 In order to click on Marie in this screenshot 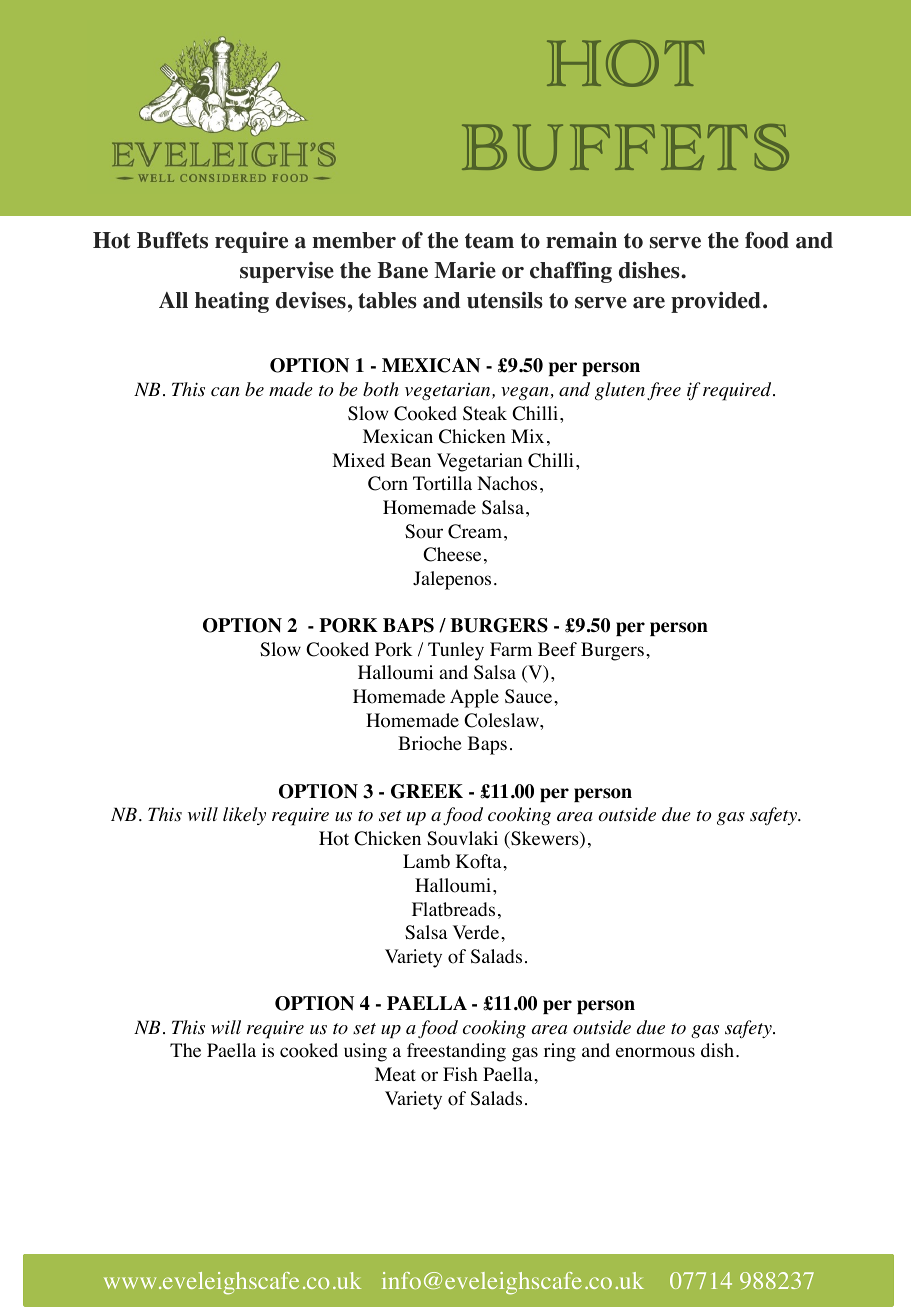, I will do `click(465, 270)`.
